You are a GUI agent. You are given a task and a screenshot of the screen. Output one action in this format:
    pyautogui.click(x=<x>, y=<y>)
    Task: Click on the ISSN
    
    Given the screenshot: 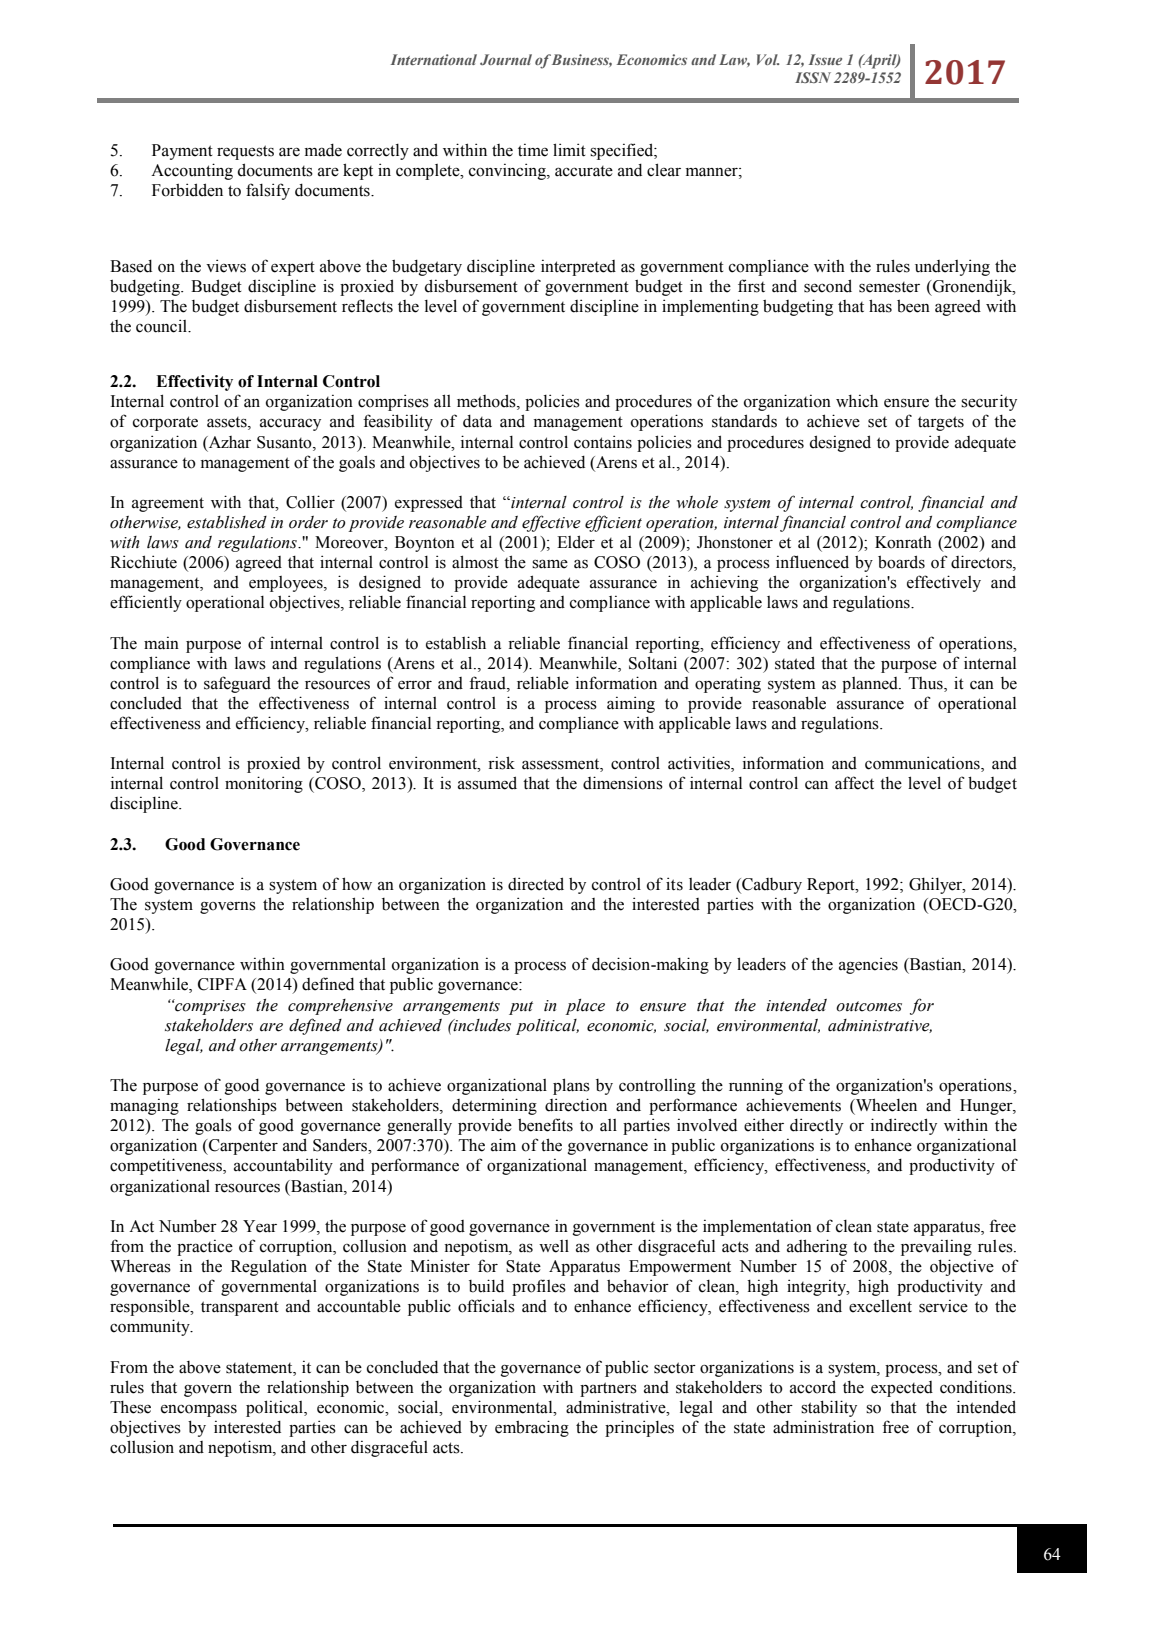 What is the action you would take?
    pyautogui.click(x=813, y=77)
